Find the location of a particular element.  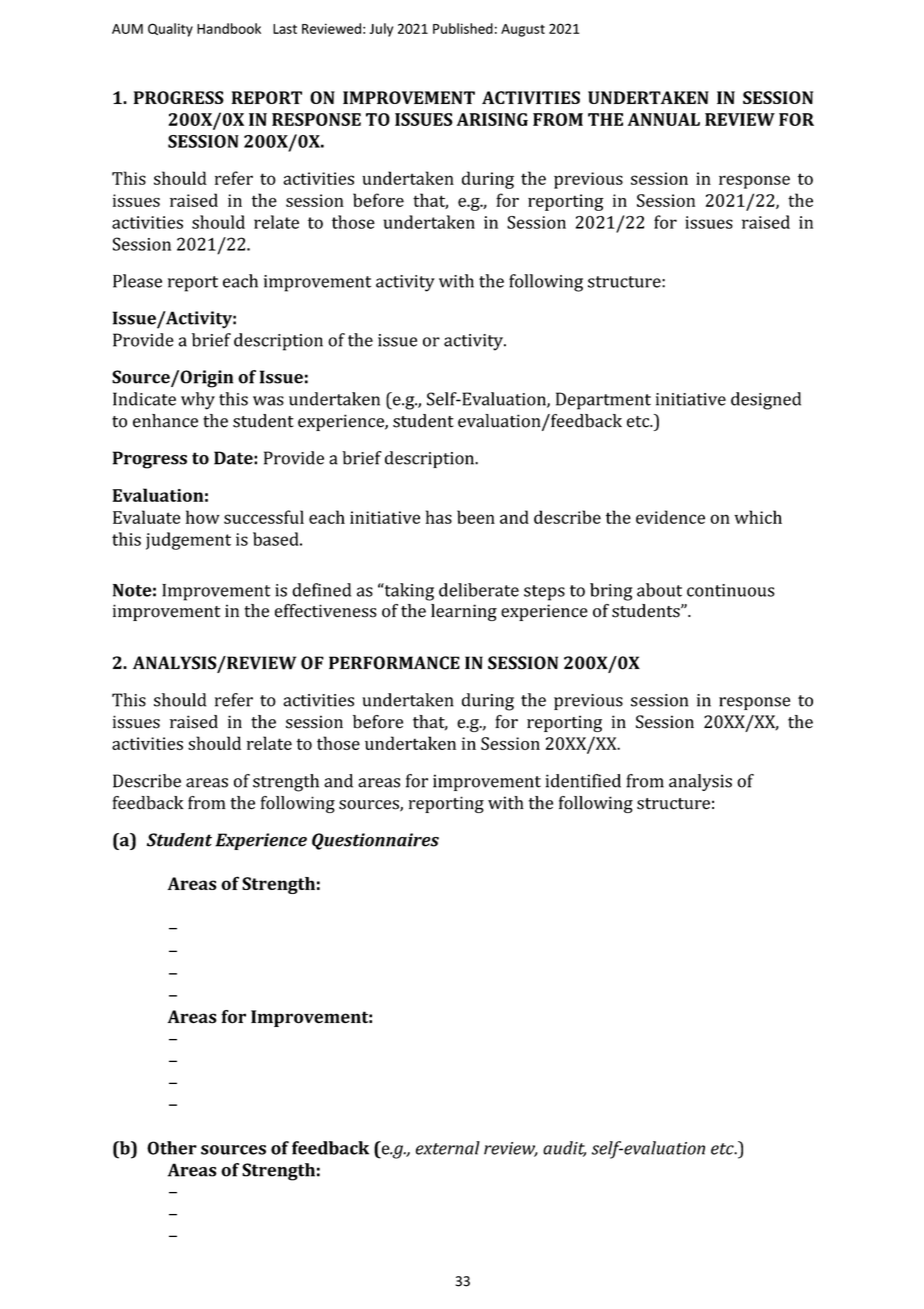

ANNUAL is located at coordinates (664, 119).
